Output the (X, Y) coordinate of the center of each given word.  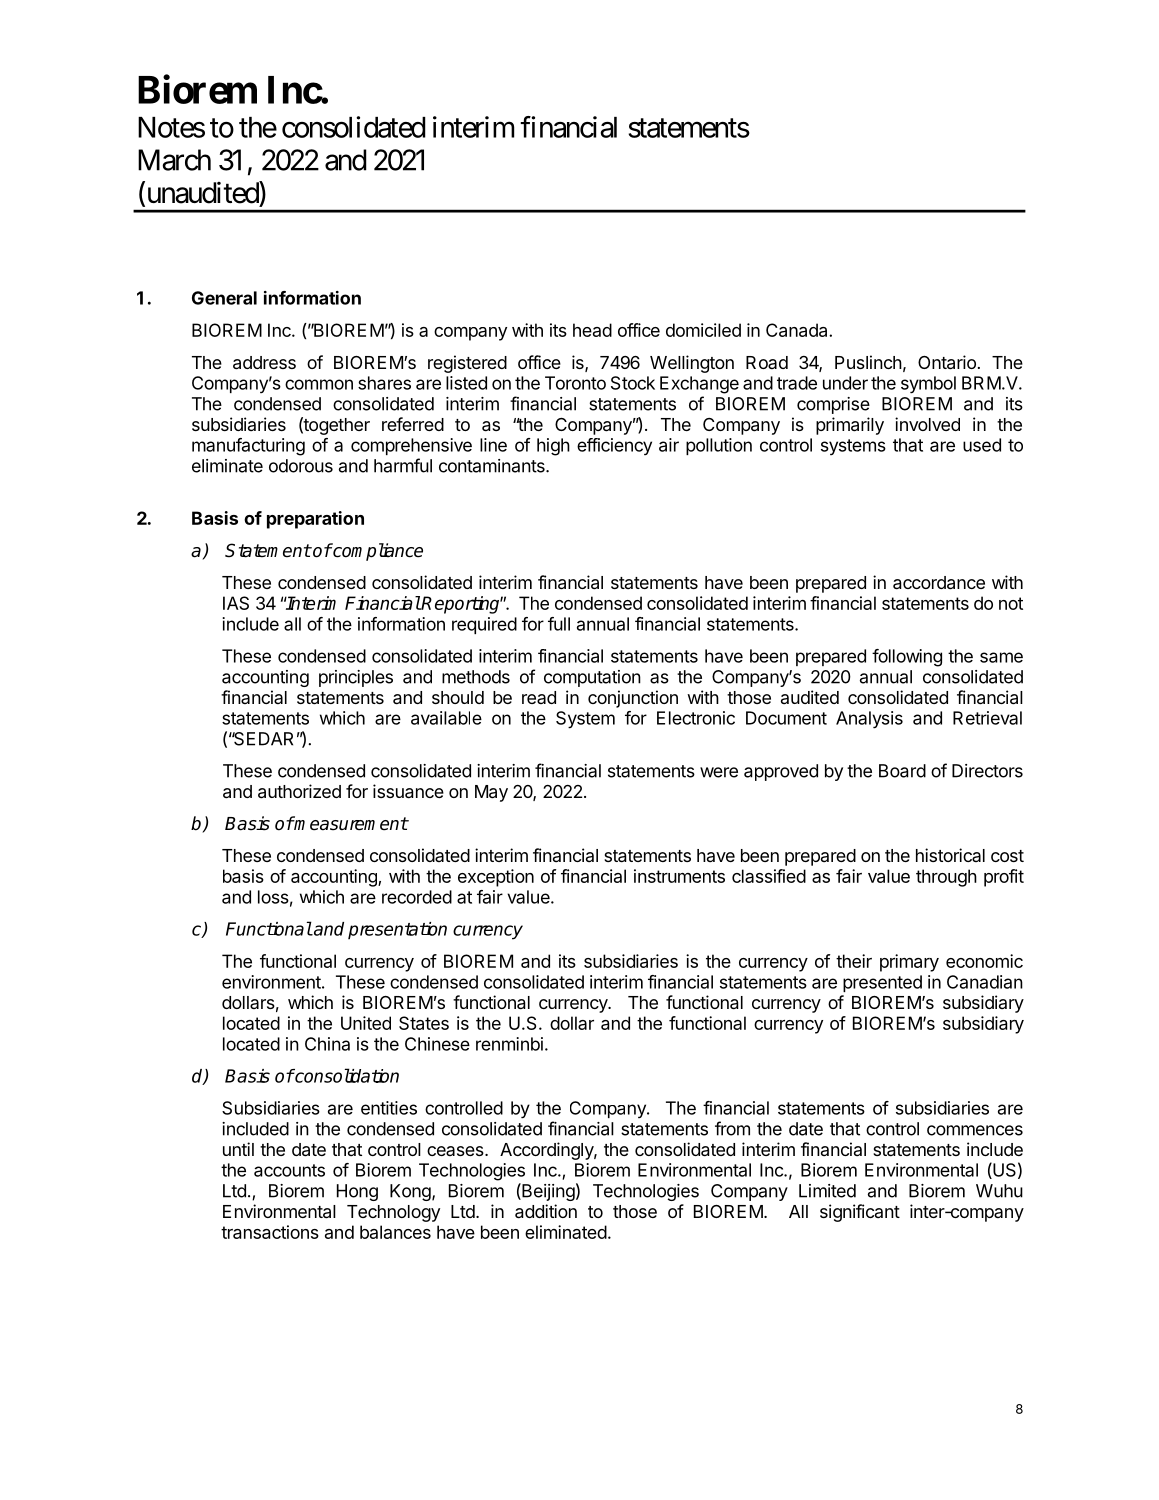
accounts (289, 1170)
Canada (798, 330)
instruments (679, 876)
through (946, 878)
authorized (299, 791)
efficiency (614, 446)
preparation (315, 520)
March (174, 160)
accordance (939, 583)
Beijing (547, 1192)
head (592, 330)
